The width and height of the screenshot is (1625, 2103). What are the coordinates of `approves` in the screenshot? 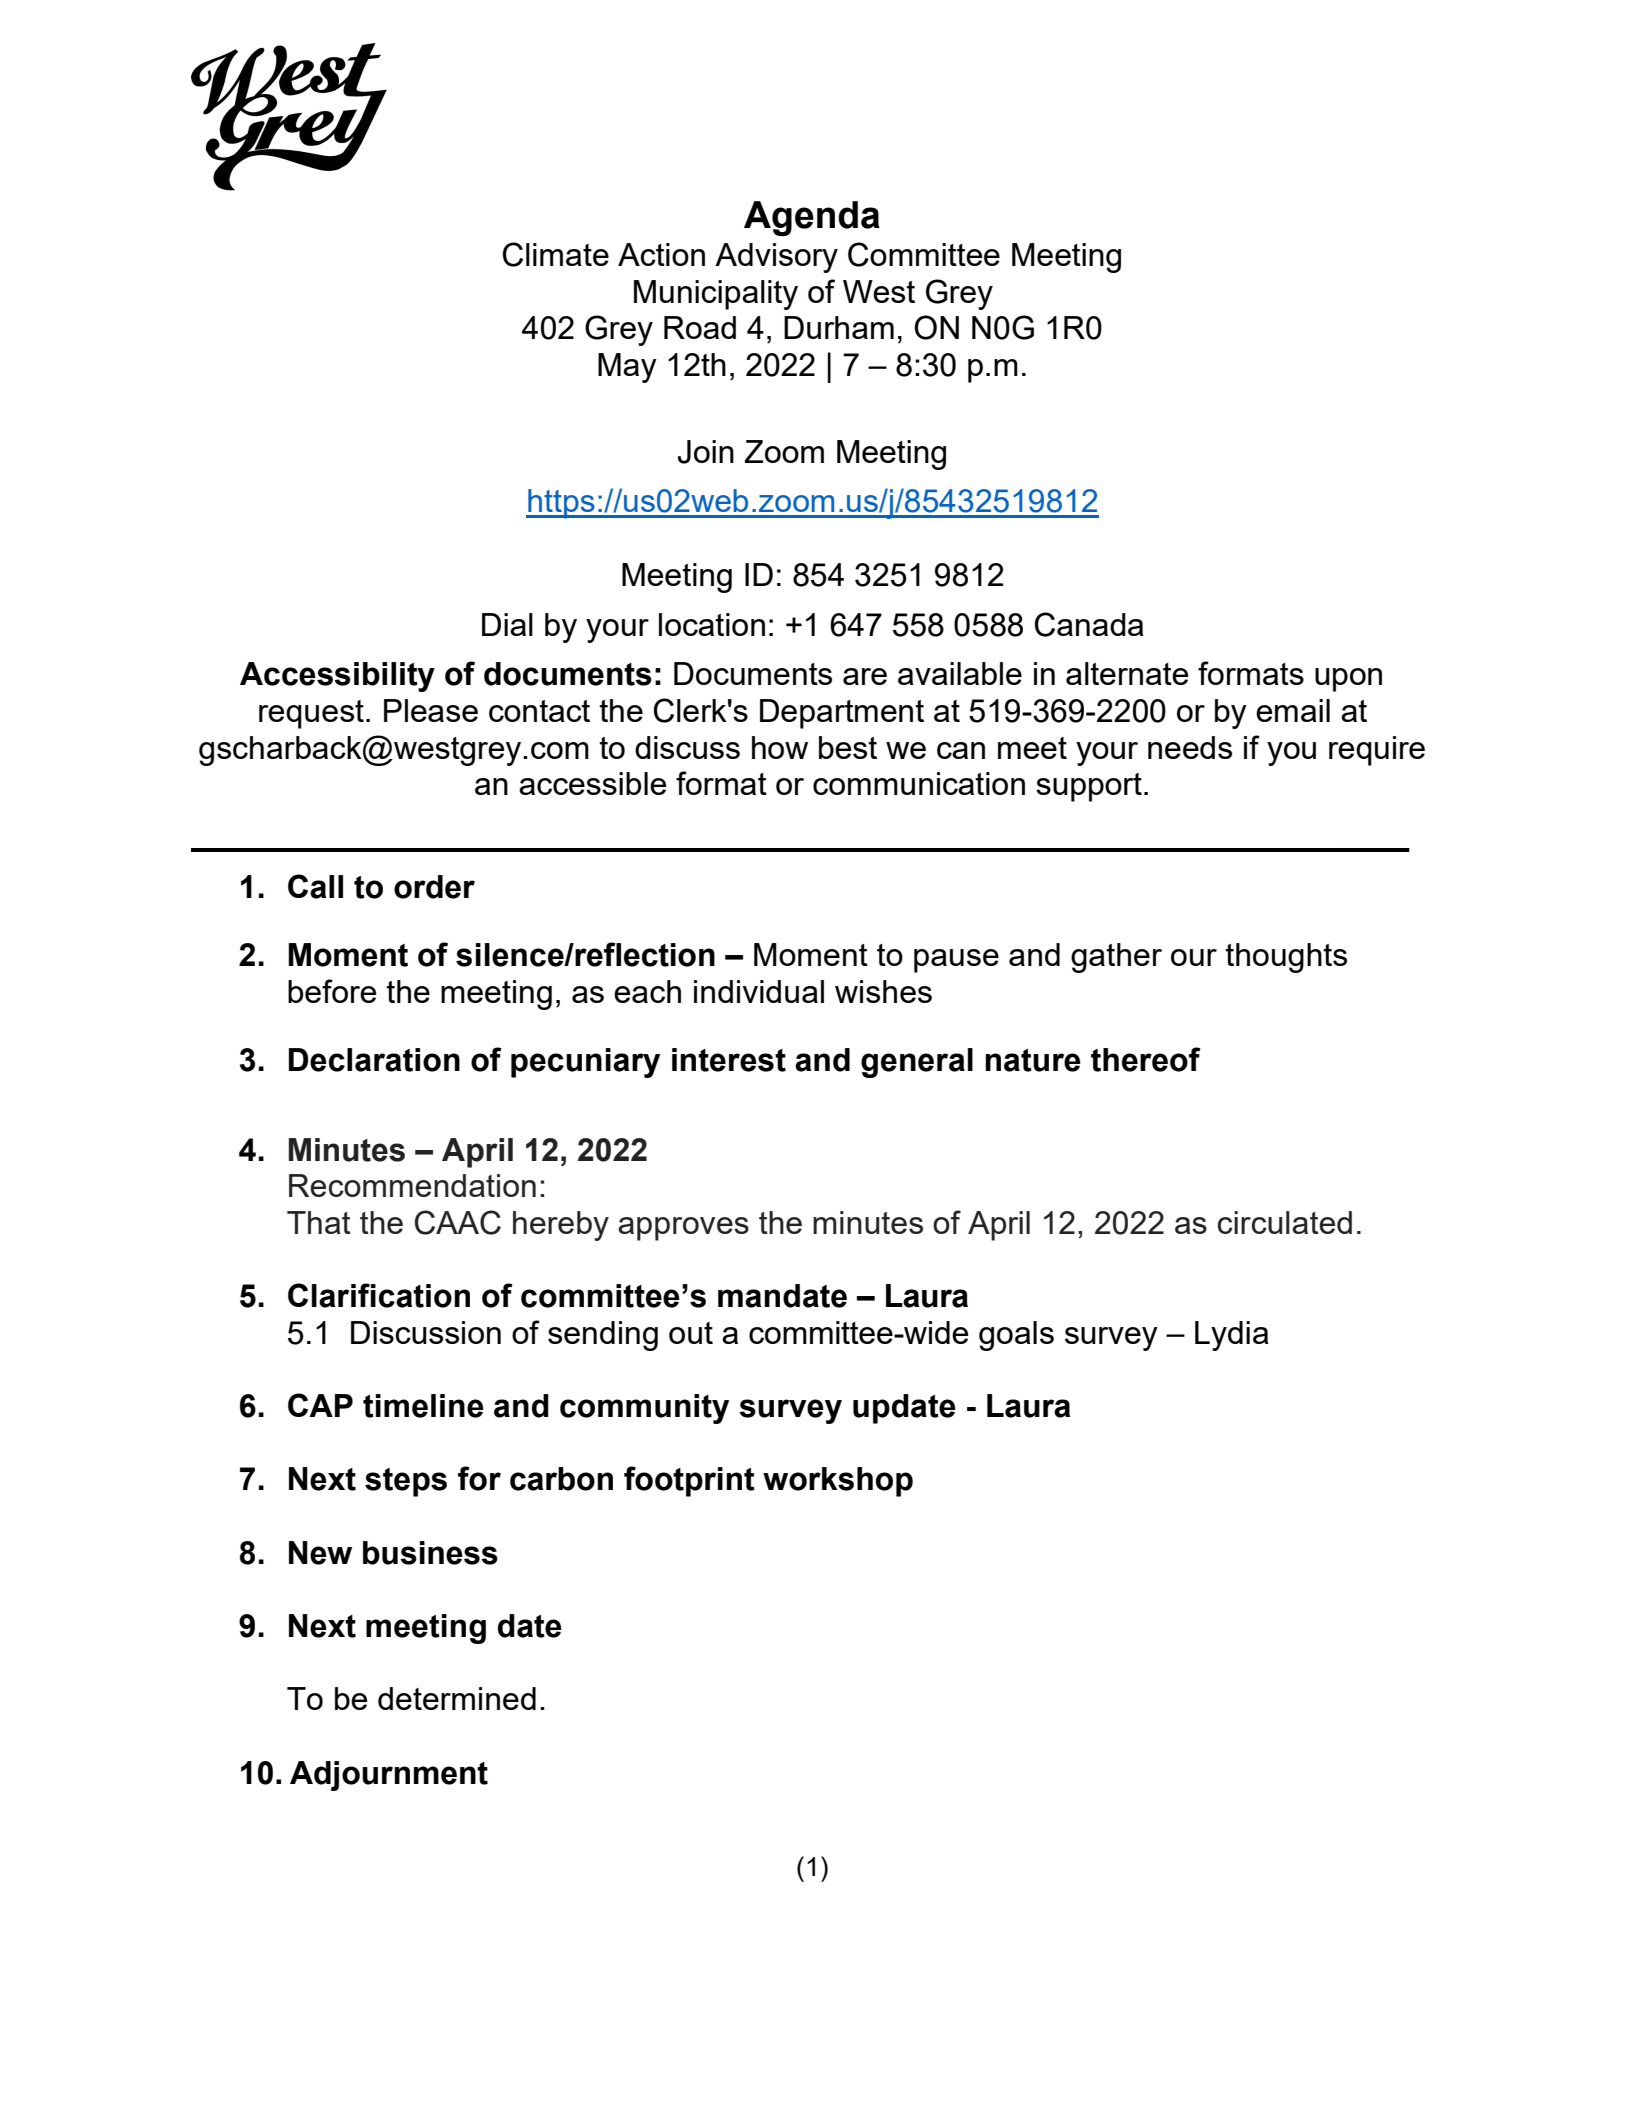 It's located at (683, 1229).
